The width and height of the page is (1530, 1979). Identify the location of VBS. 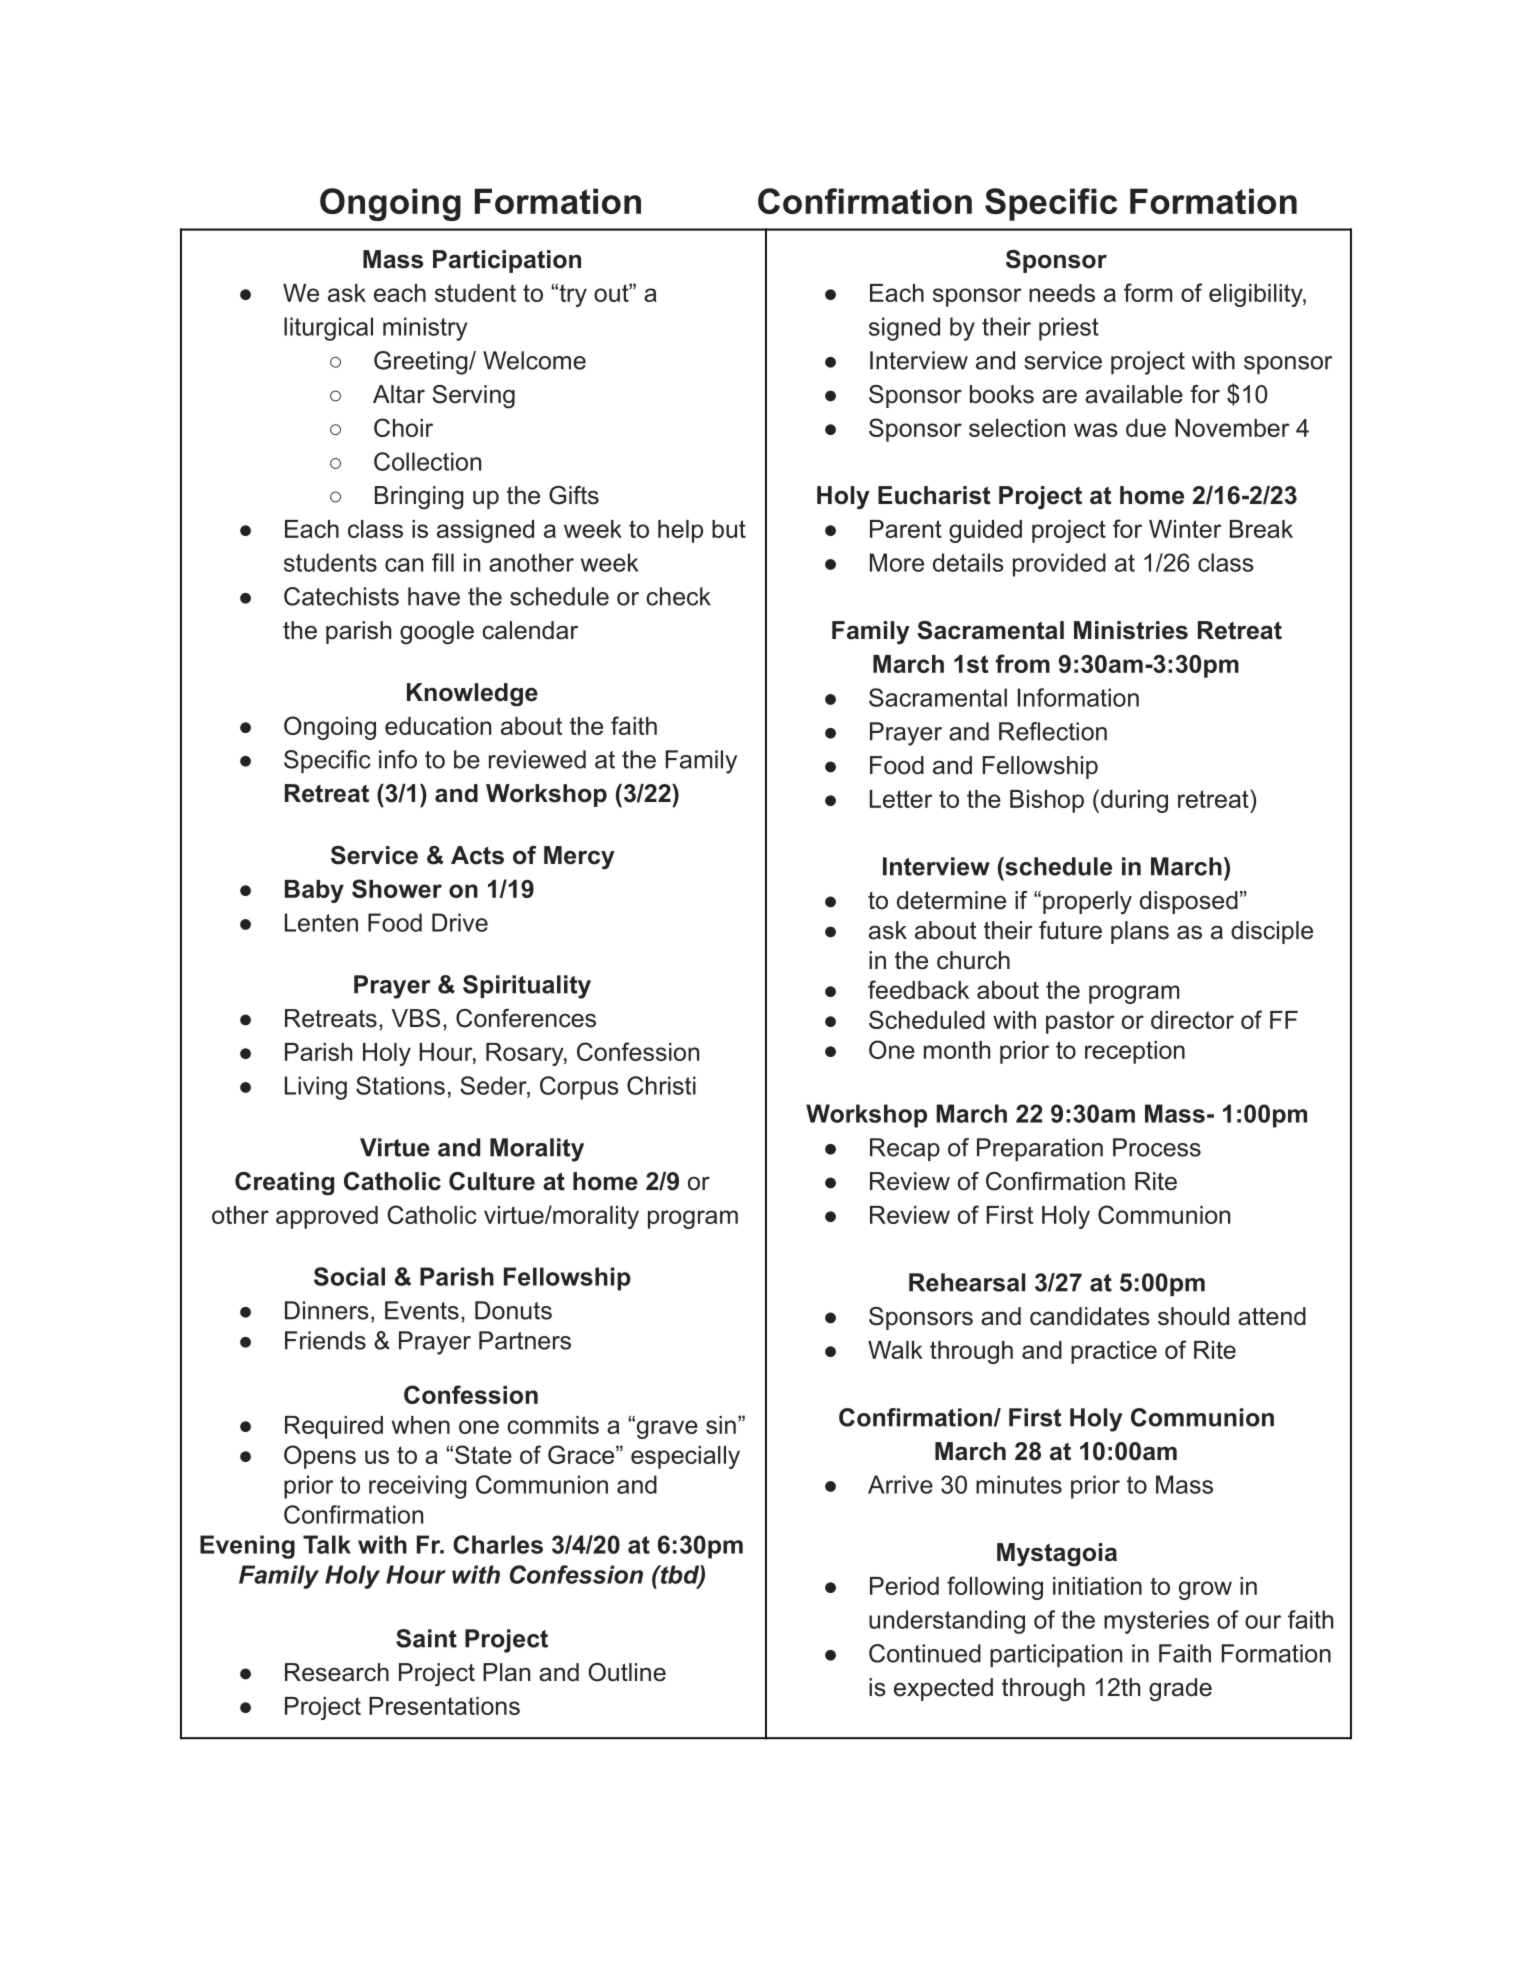
(416, 1018).
